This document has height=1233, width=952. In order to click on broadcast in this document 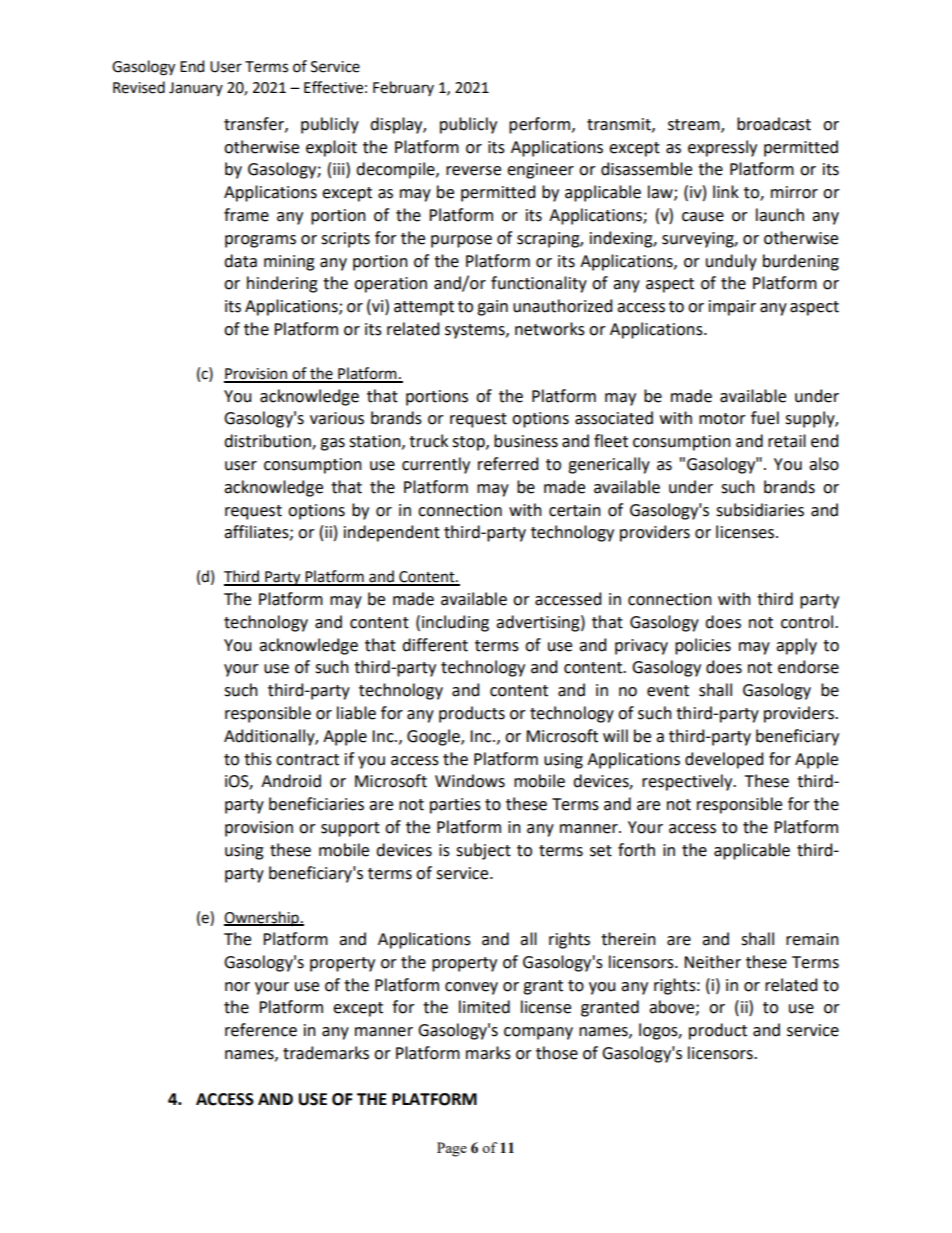, I will do `click(774, 124)`.
